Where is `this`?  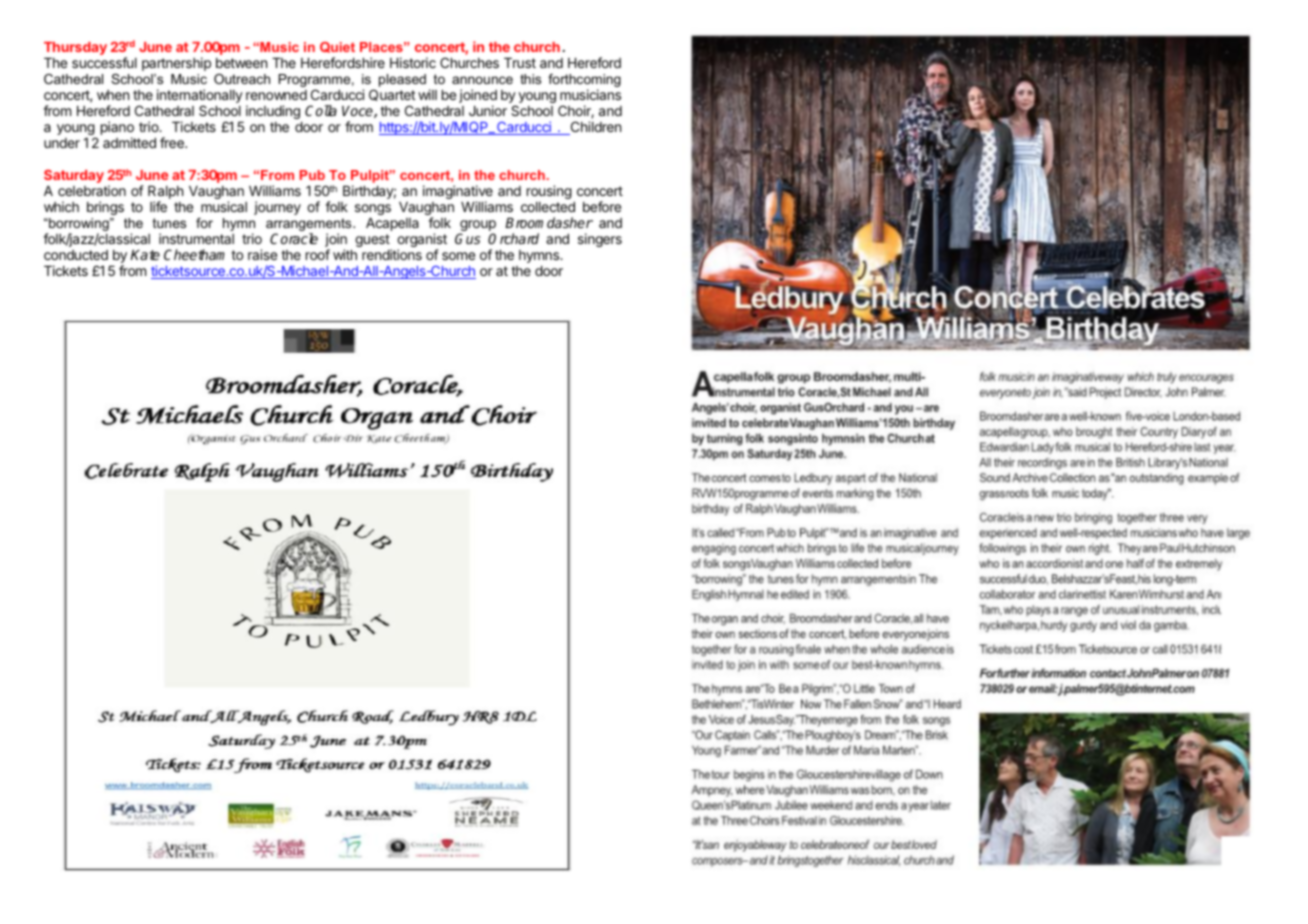
this is located at coordinates (530, 79).
